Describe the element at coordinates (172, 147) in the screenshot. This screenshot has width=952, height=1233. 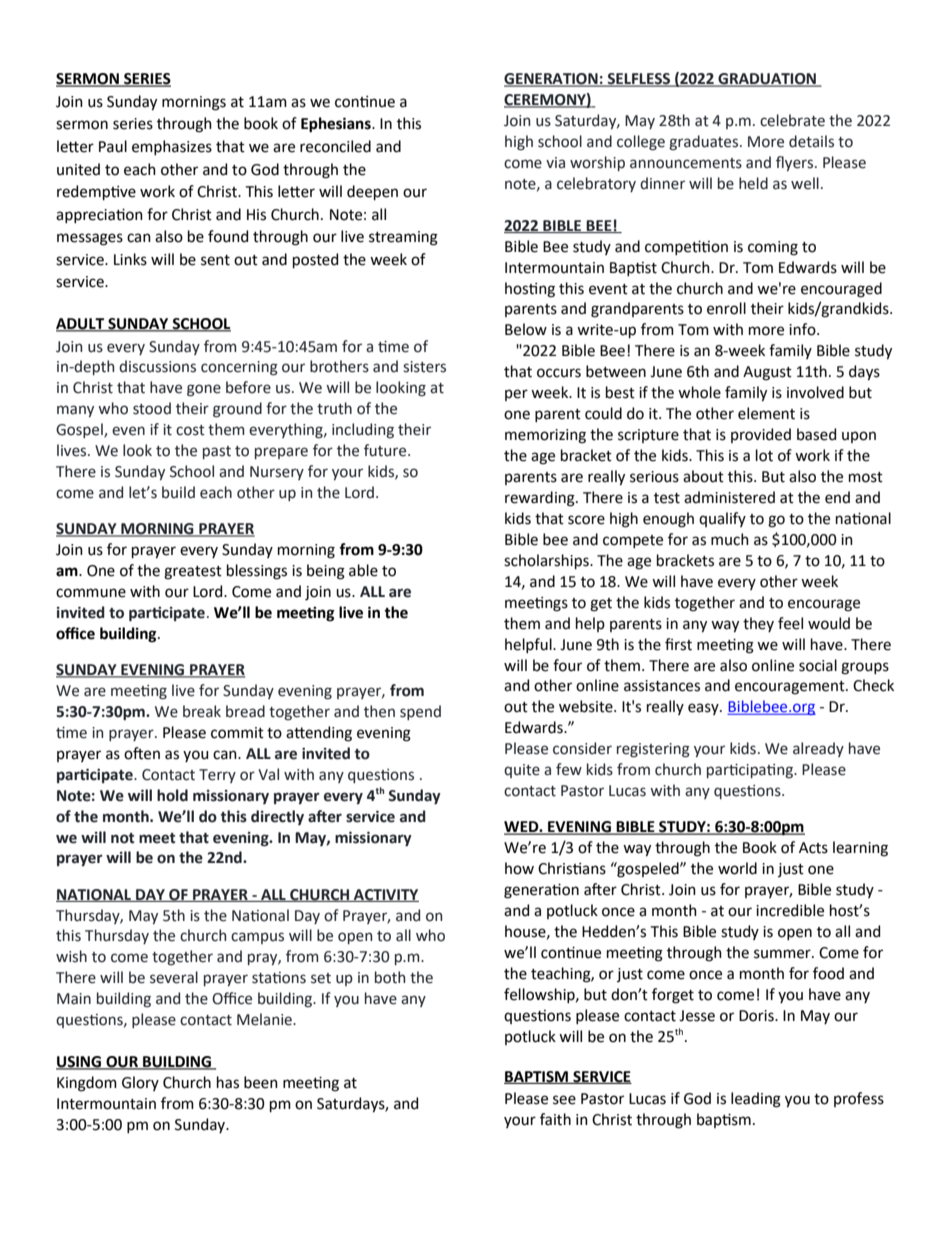
I see `emphasizes` at that location.
